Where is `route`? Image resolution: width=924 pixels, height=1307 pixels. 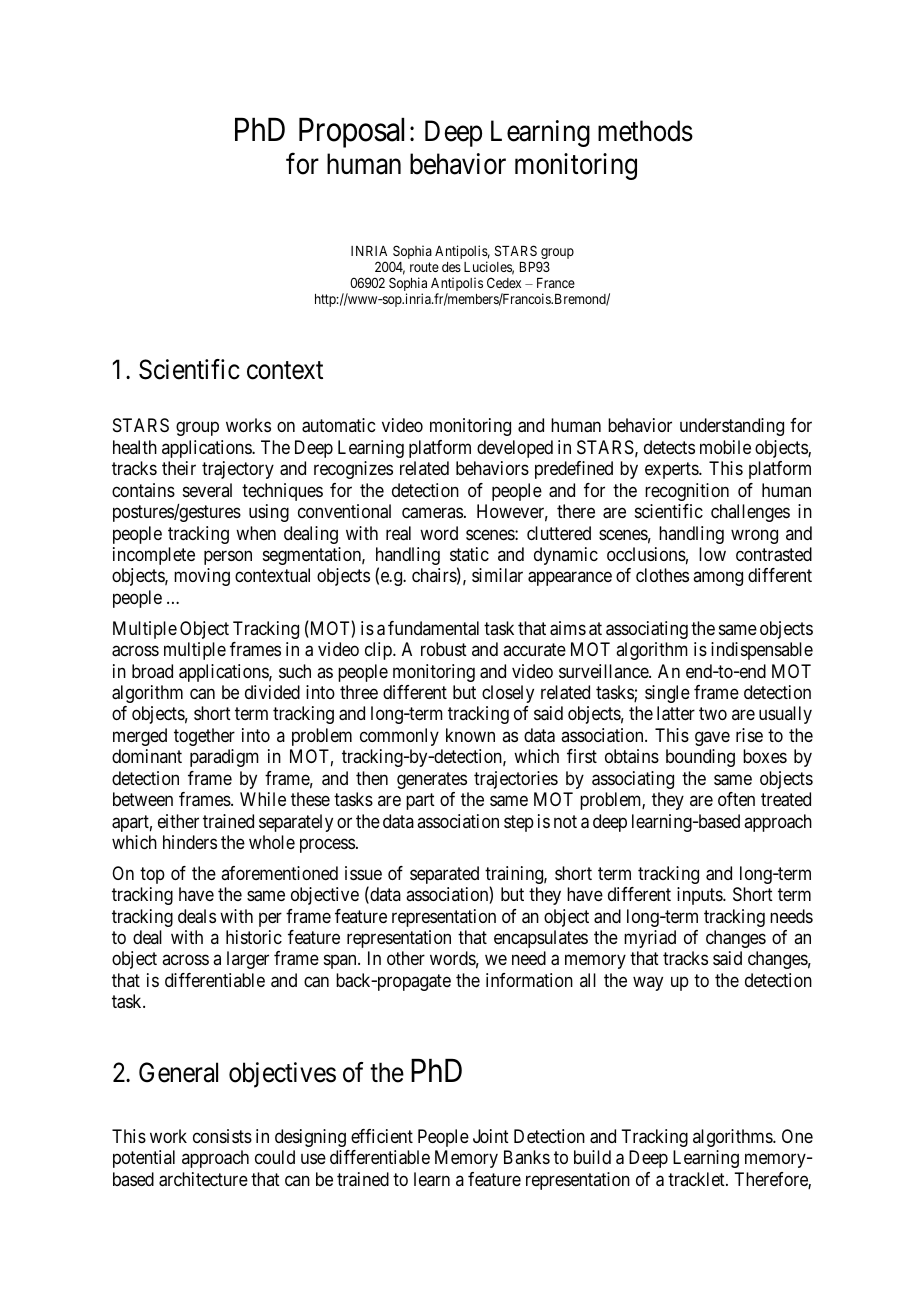 route is located at coordinates (424, 267).
